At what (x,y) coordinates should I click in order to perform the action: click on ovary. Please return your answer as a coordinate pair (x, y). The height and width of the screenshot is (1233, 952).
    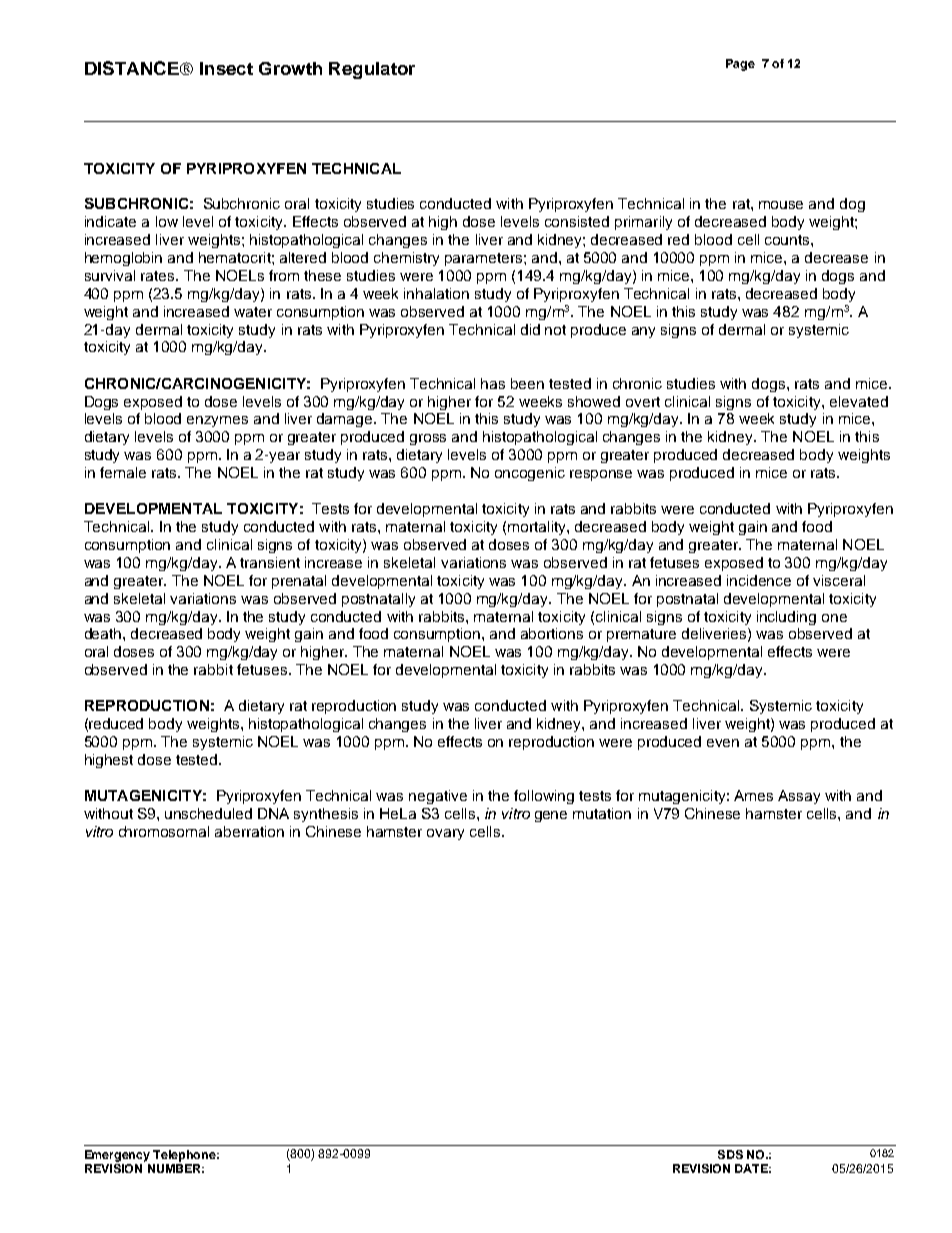
    Looking at the image, I should click on (445, 834).
